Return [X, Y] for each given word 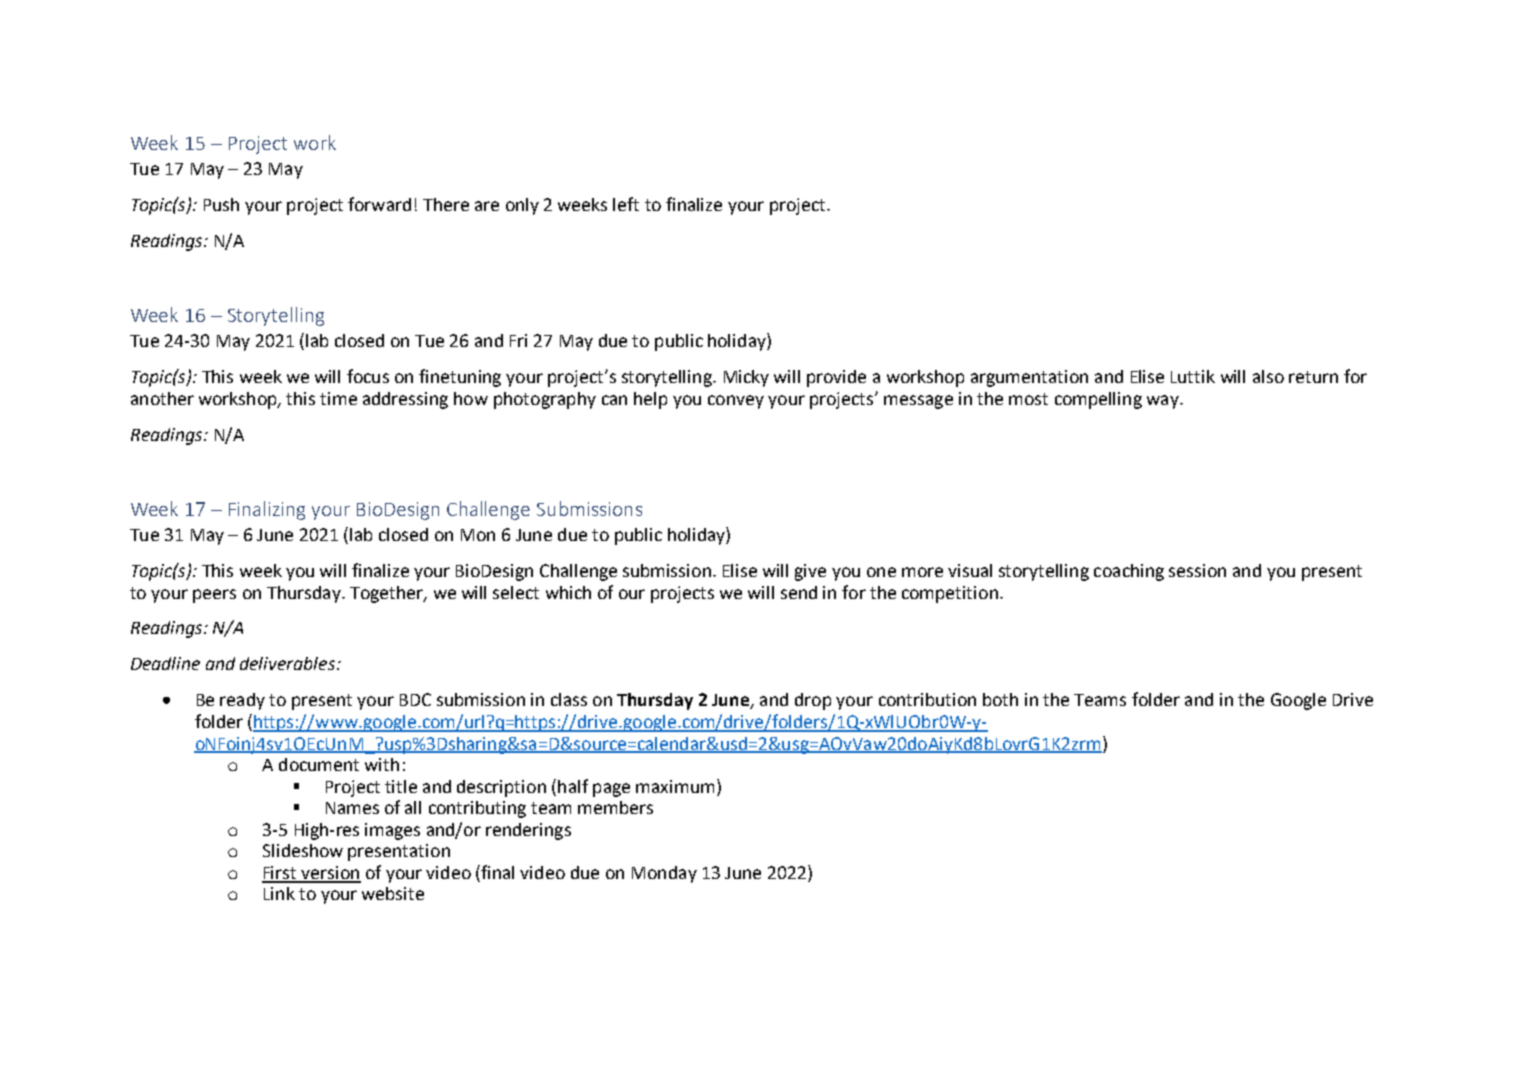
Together [387, 594]
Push [221, 204]
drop [813, 701]
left [626, 204]
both [1000, 699]
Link [279, 893]
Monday [664, 874]
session [1197, 570]
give [810, 572]
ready [242, 701]
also [1268, 376]
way [1164, 402]
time [338, 398]
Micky [746, 378]
